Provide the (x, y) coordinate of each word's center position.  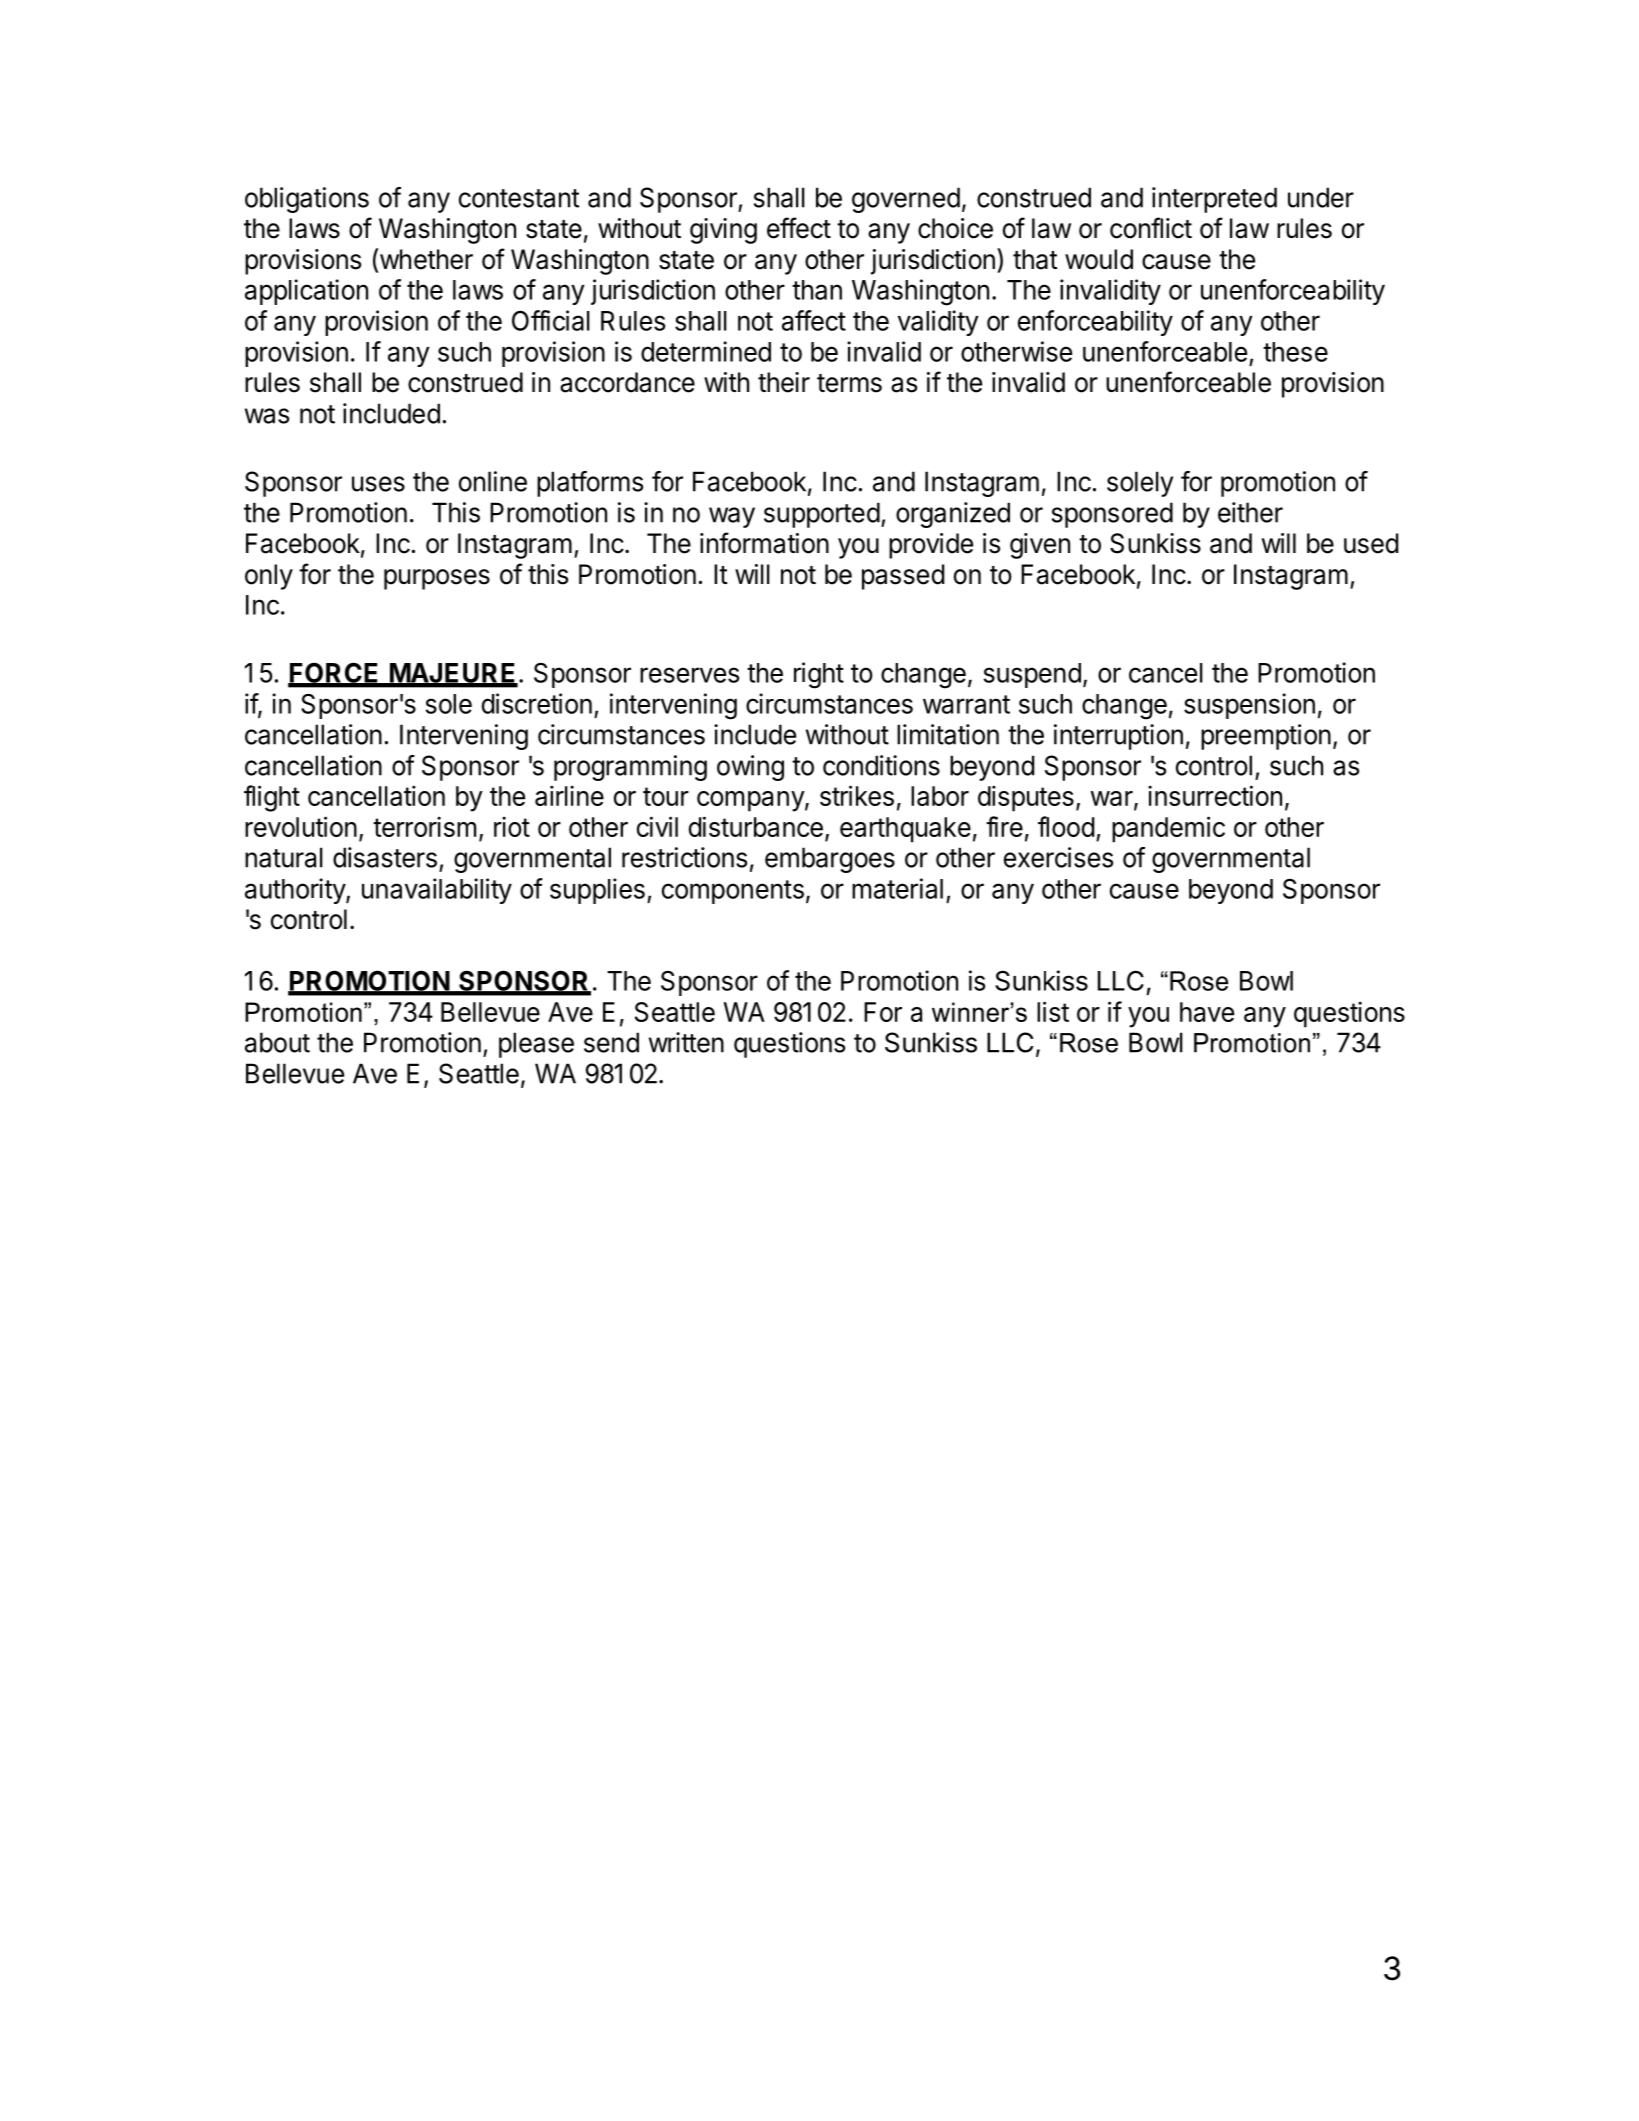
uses (378, 484)
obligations (307, 200)
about (277, 1042)
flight (272, 798)
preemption (1266, 737)
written (686, 1042)
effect (799, 228)
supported (822, 515)
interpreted (1214, 200)
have (1207, 1012)
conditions (881, 765)
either (1250, 512)
